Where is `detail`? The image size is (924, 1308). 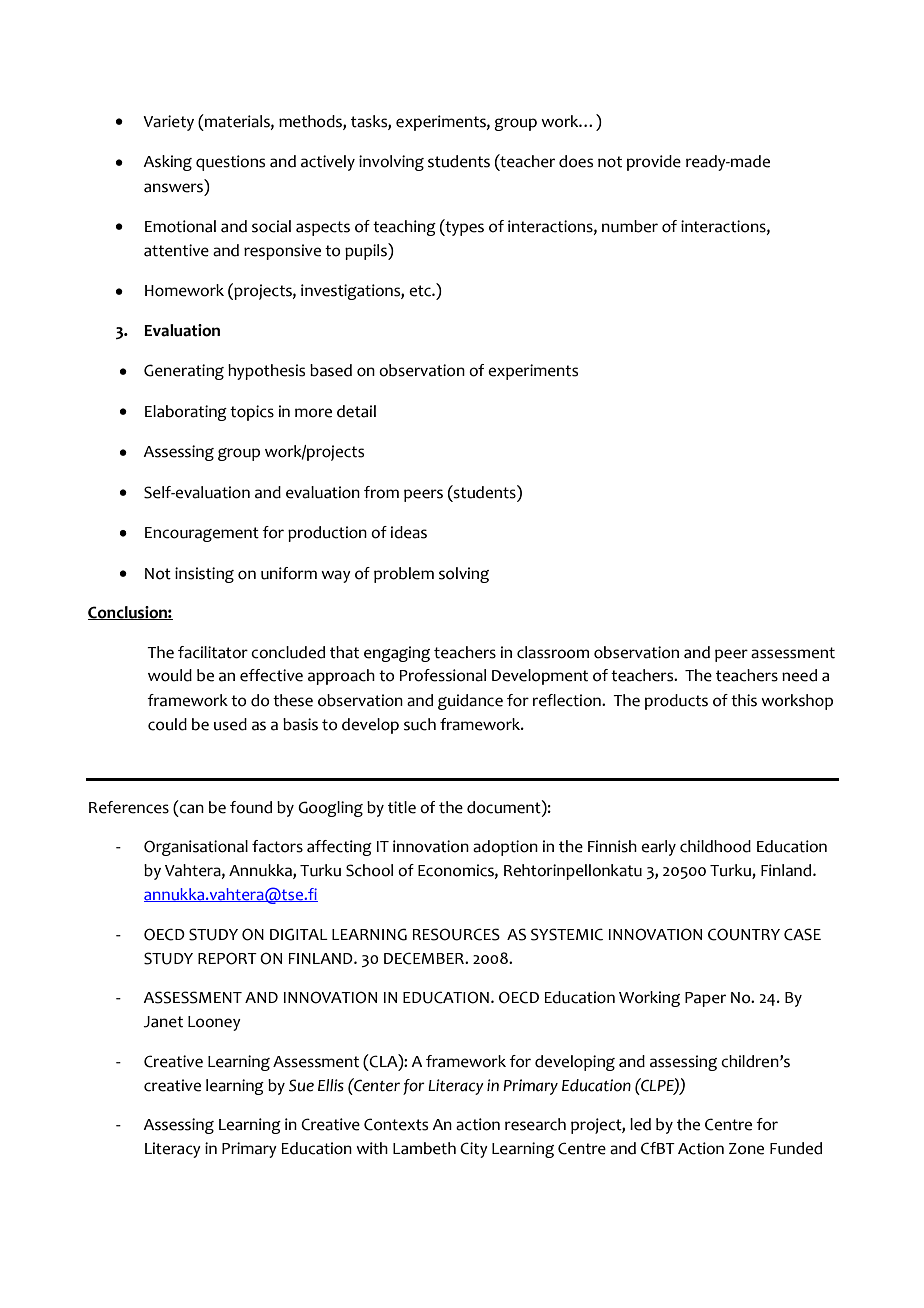
detail is located at coordinates (356, 411).
